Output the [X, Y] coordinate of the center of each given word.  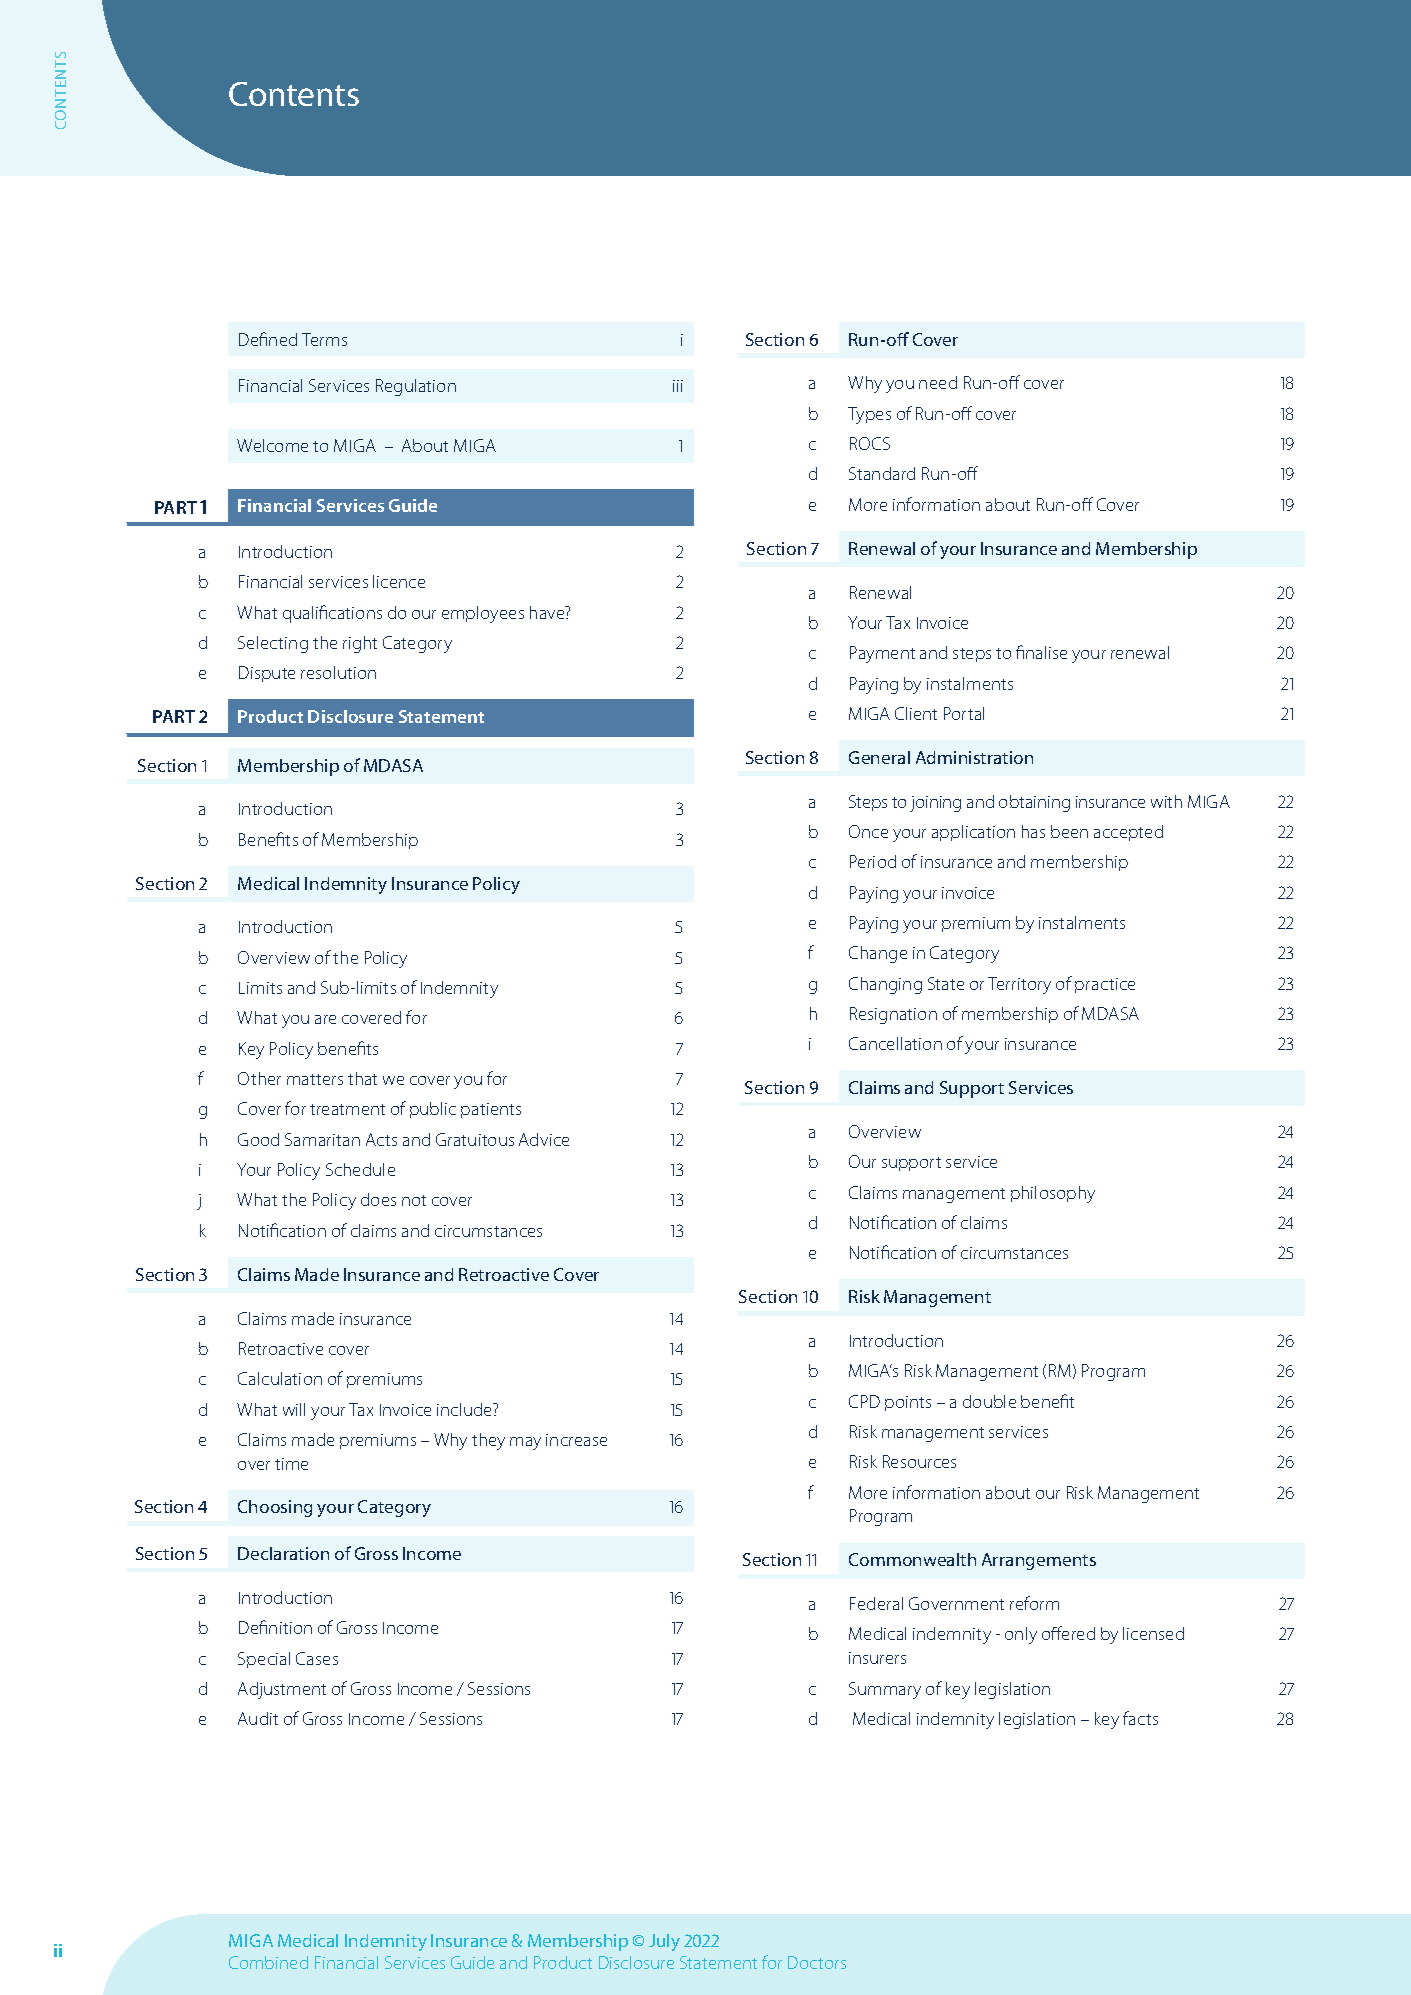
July [664, 1942]
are [325, 1019]
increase [576, 1440]
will [294, 1409]
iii [678, 386]
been [1069, 831]
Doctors [817, 1962]
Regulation [416, 387]
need [938, 382]
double [989, 1401]
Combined [268, 1962]
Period [873, 861]
